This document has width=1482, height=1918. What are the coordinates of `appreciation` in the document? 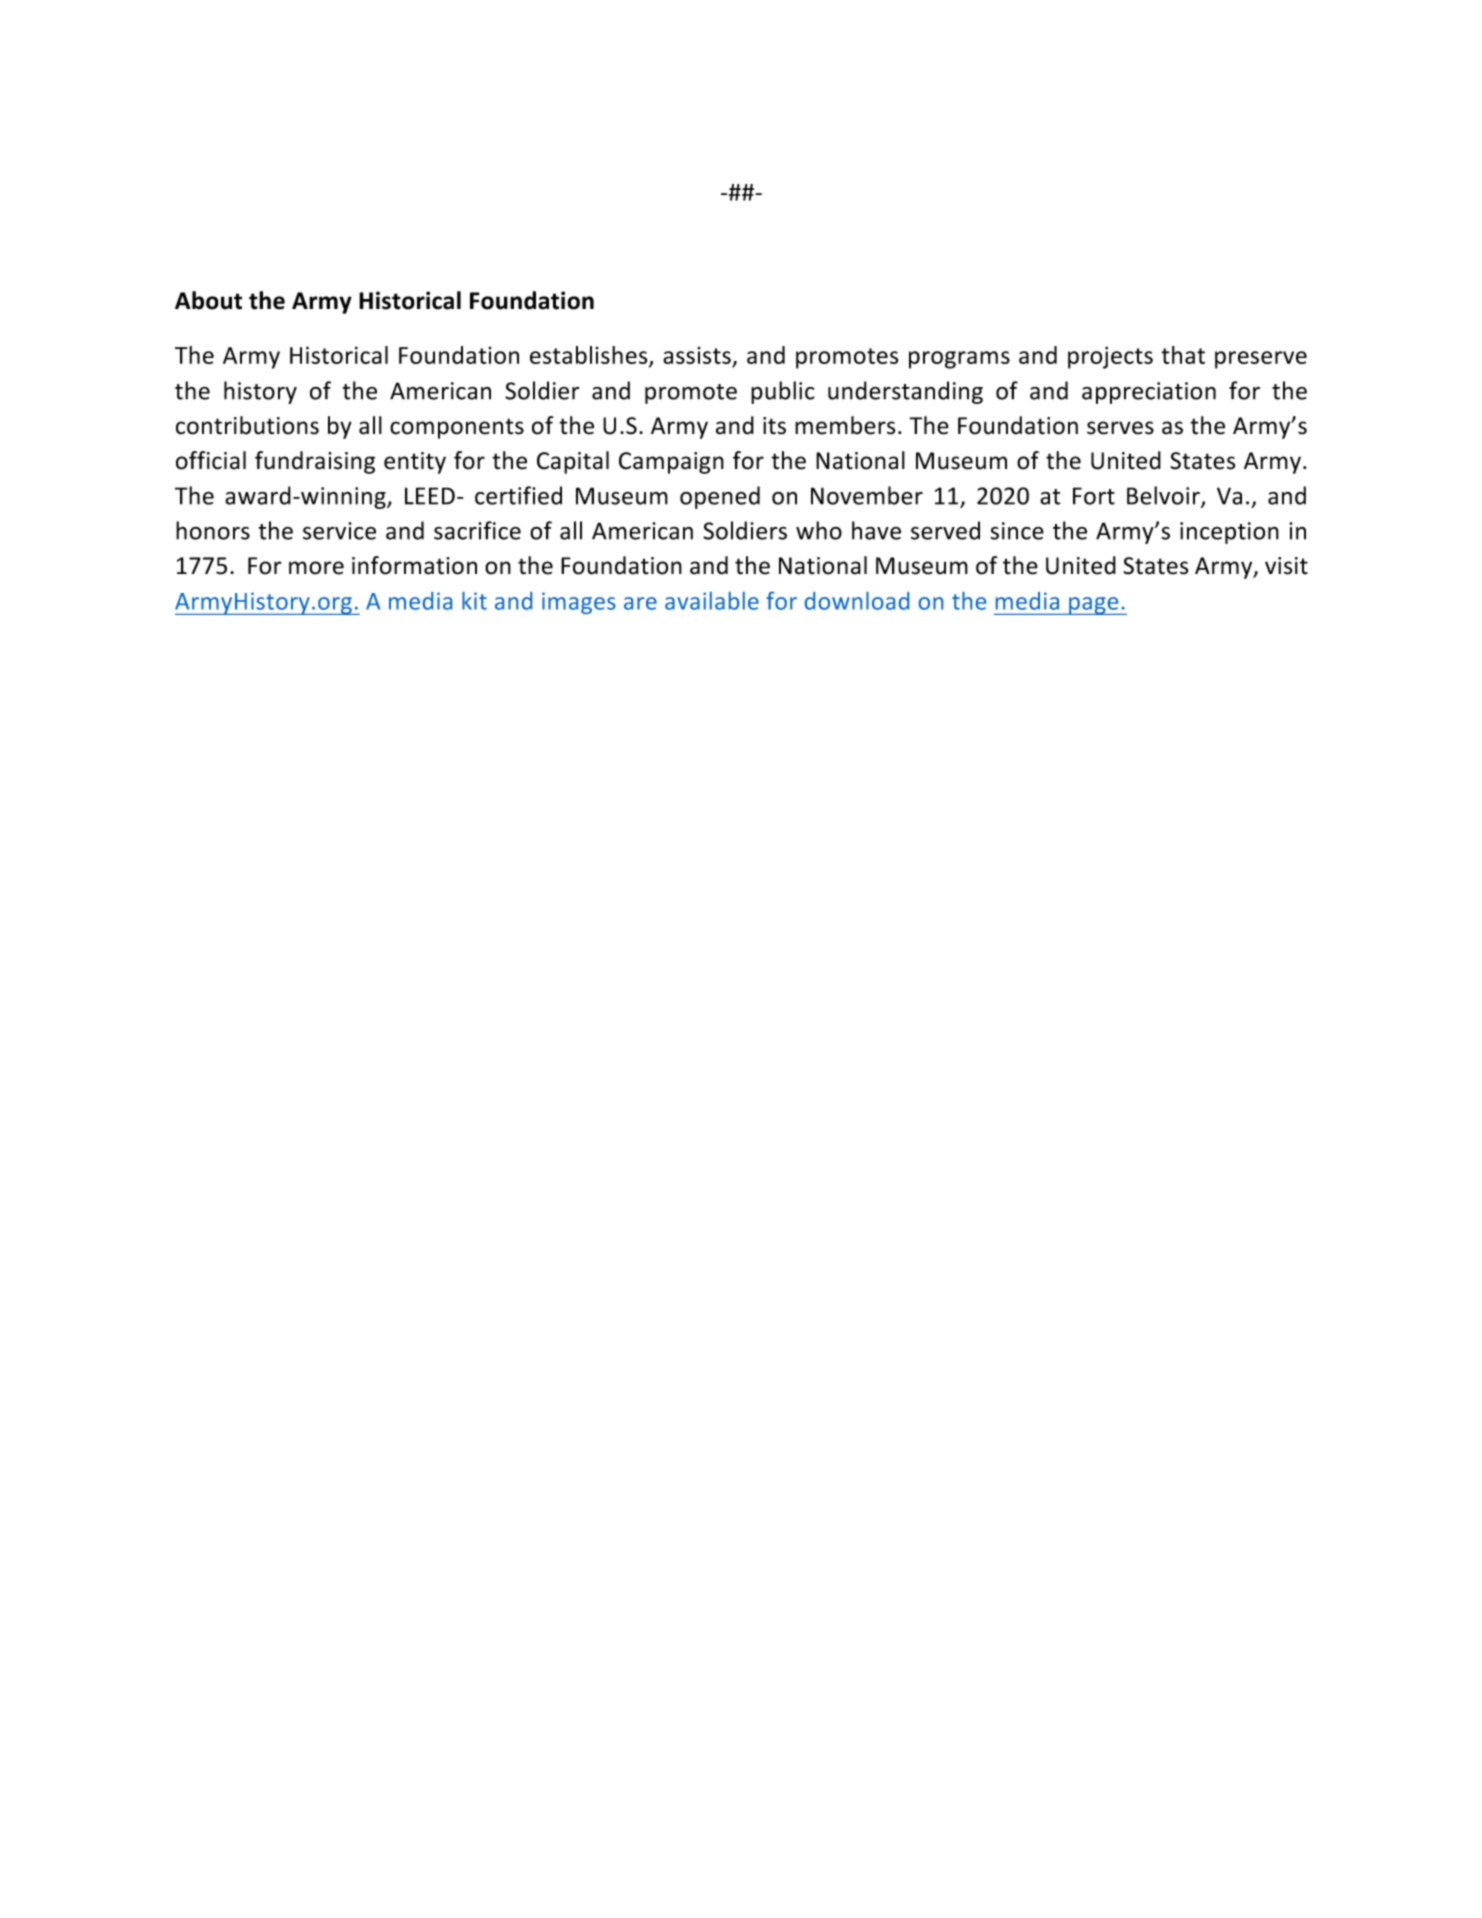 It's located at (1149, 393).
